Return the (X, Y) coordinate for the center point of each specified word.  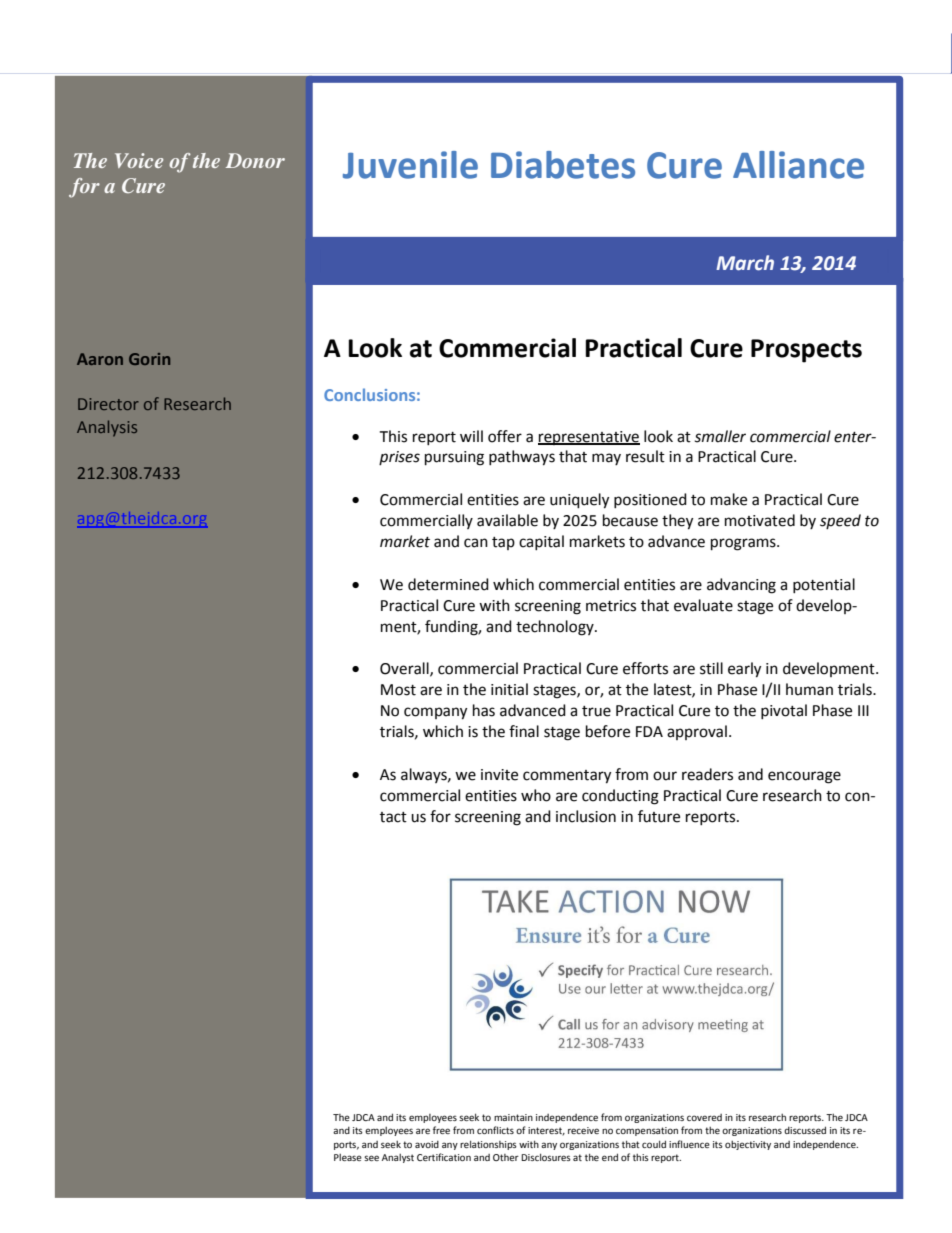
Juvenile (410, 165)
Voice (139, 160)
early (744, 670)
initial (509, 689)
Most (398, 690)
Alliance (798, 165)
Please (348, 1157)
